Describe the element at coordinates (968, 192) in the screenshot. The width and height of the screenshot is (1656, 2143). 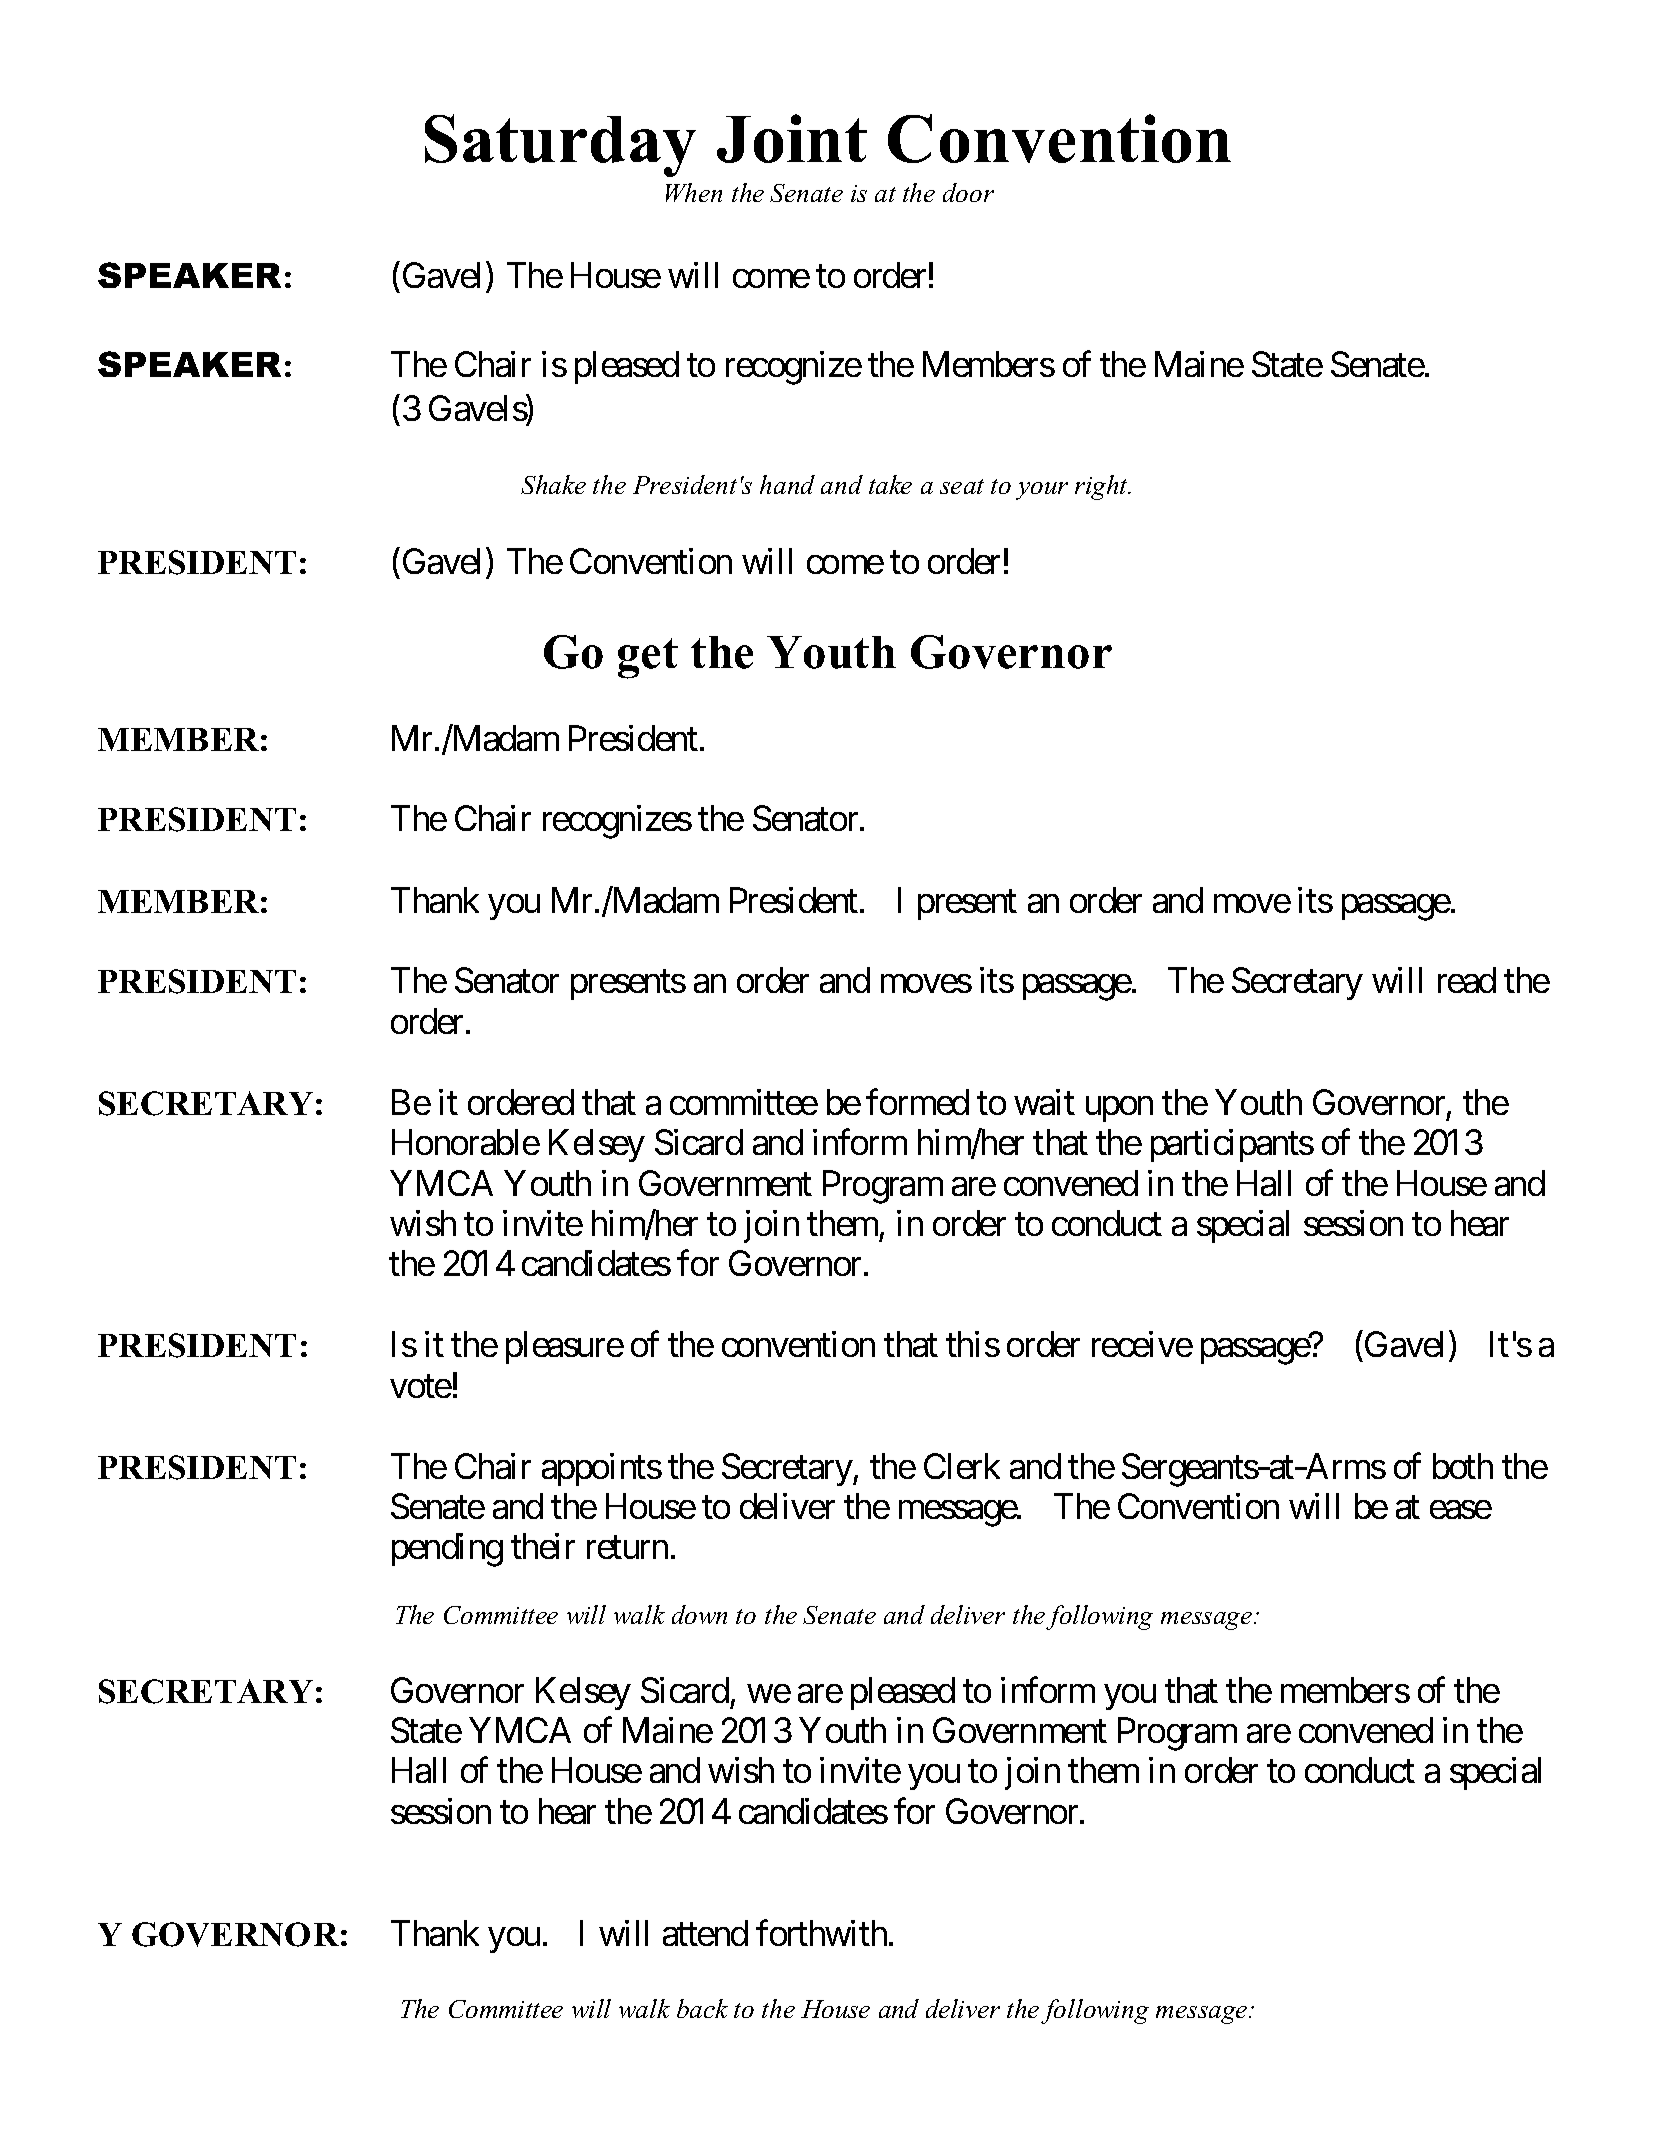
I see `door` at that location.
